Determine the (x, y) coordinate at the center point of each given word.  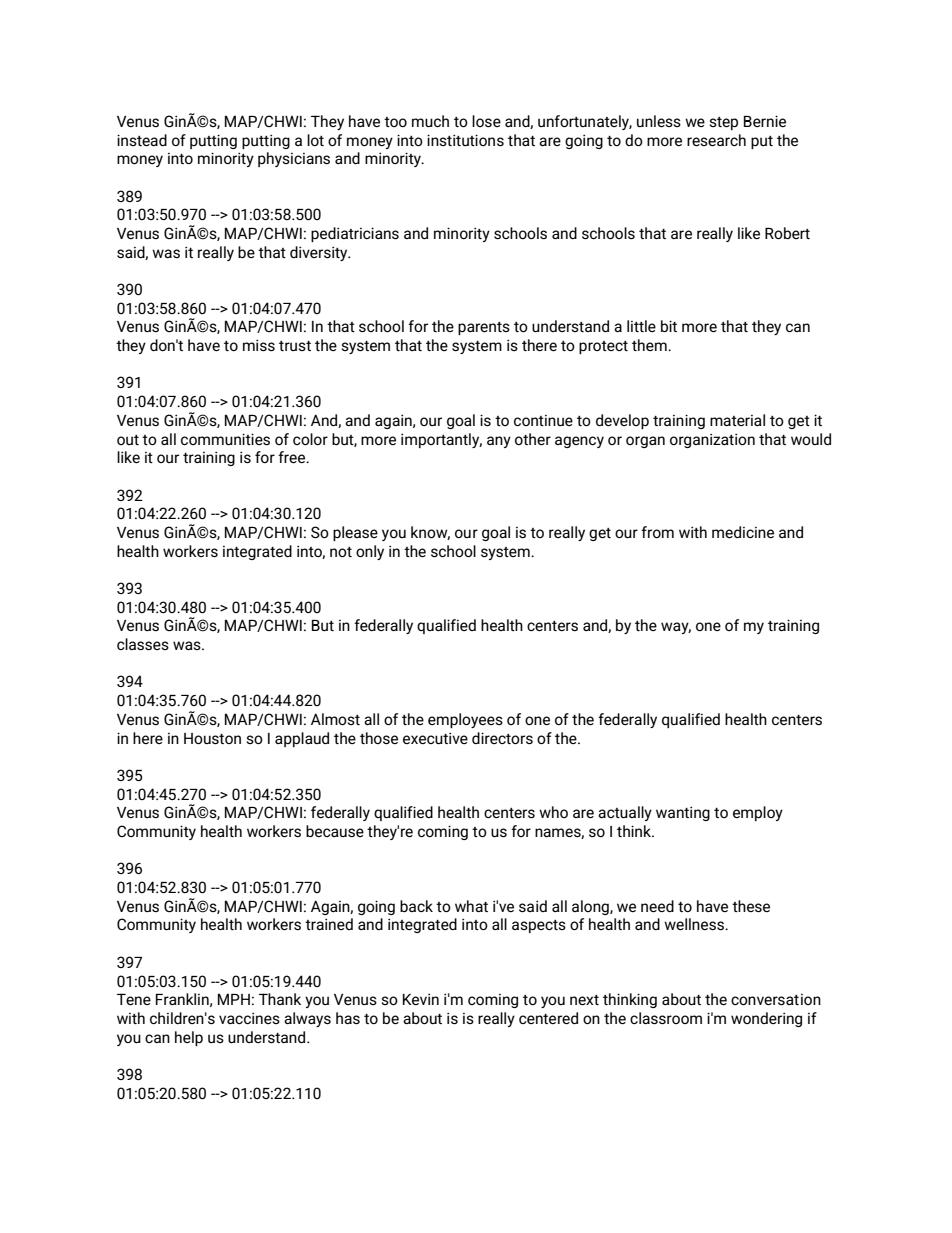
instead (142, 140)
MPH (234, 999)
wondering (766, 1019)
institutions (465, 140)
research (716, 140)
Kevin (421, 999)
